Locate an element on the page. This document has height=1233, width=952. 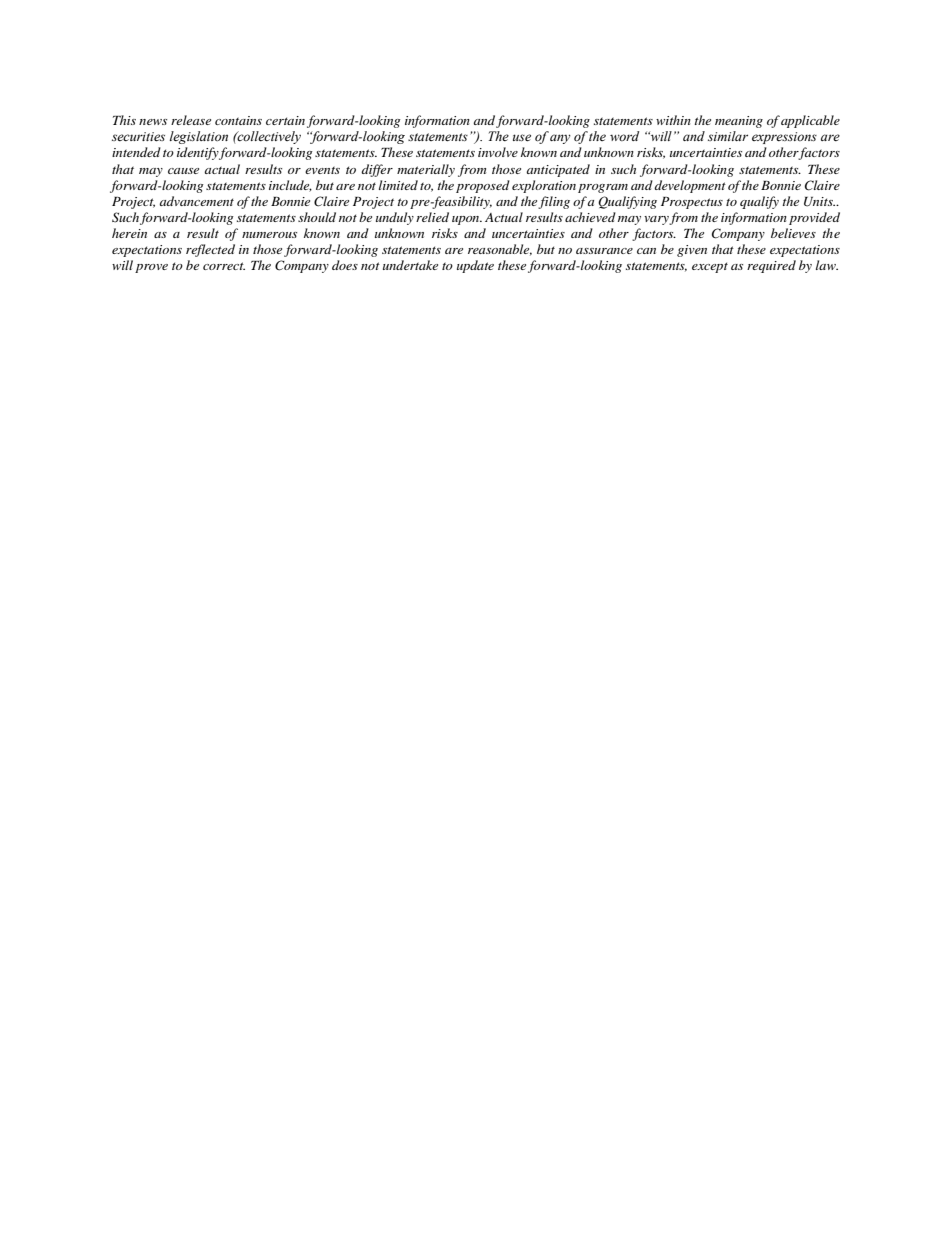
meaning is located at coordinates (739, 122).
